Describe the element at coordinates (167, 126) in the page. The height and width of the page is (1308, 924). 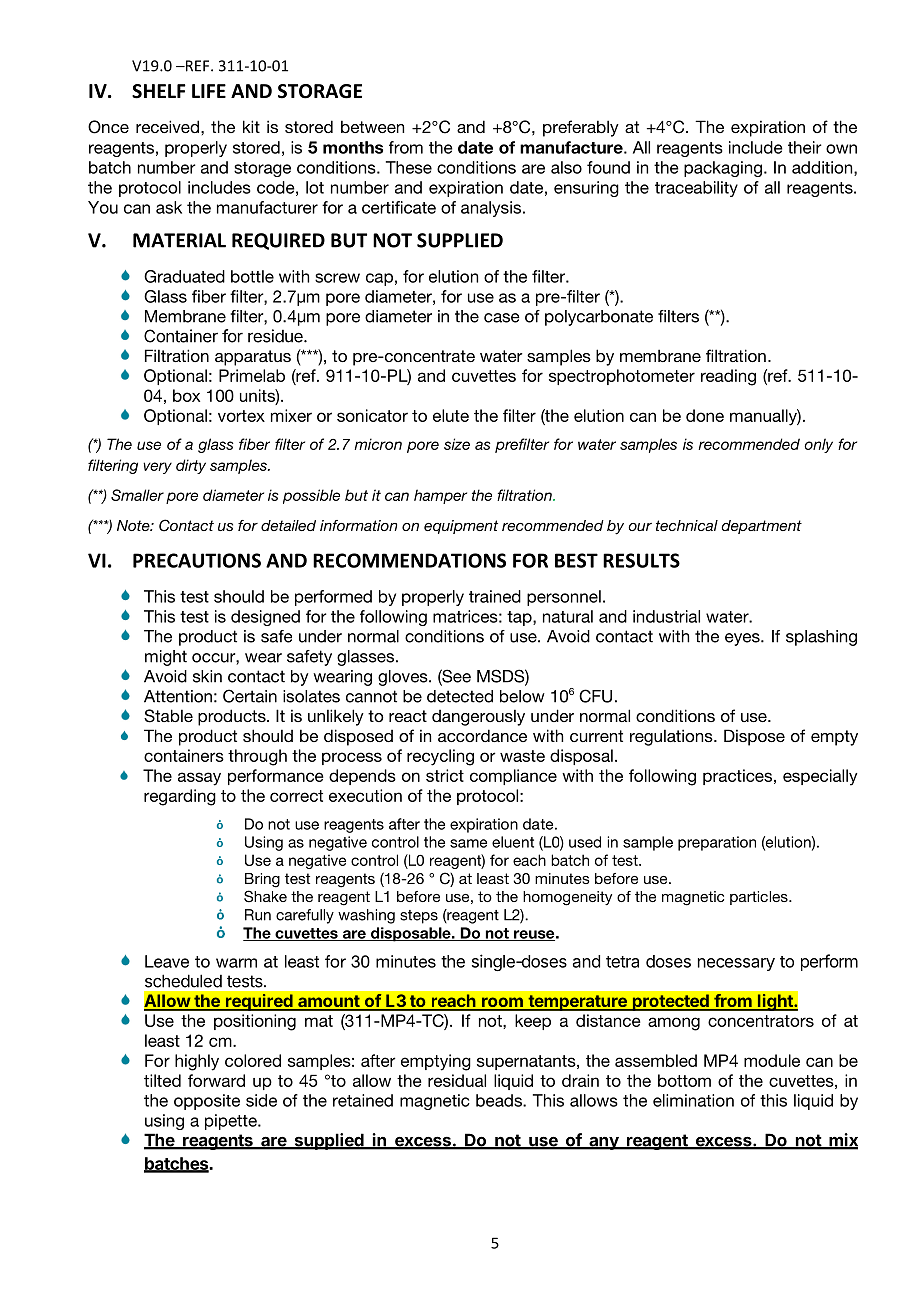
I see `received` at that location.
